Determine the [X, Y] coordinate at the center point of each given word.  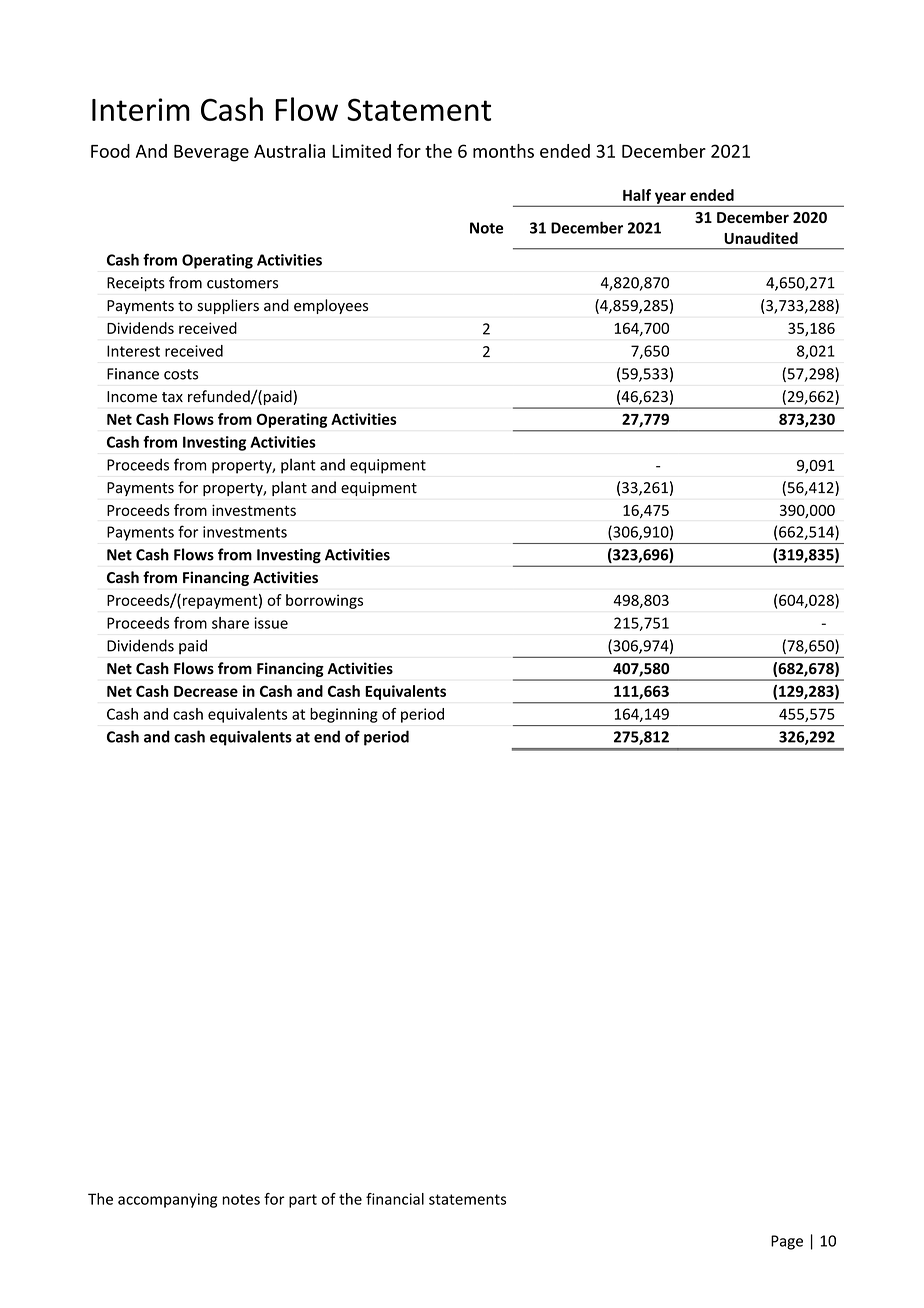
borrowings [324, 601]
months [503, 151]
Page [787, 1242]
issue [271, 623]
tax [172, 397]
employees [331, 306]
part [303, 1201]
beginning [344, 715]
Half [637, 195]
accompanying [167, 1200]
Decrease [206, 691]
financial [395, 1199]
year [670, 199]
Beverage [211, 153]
